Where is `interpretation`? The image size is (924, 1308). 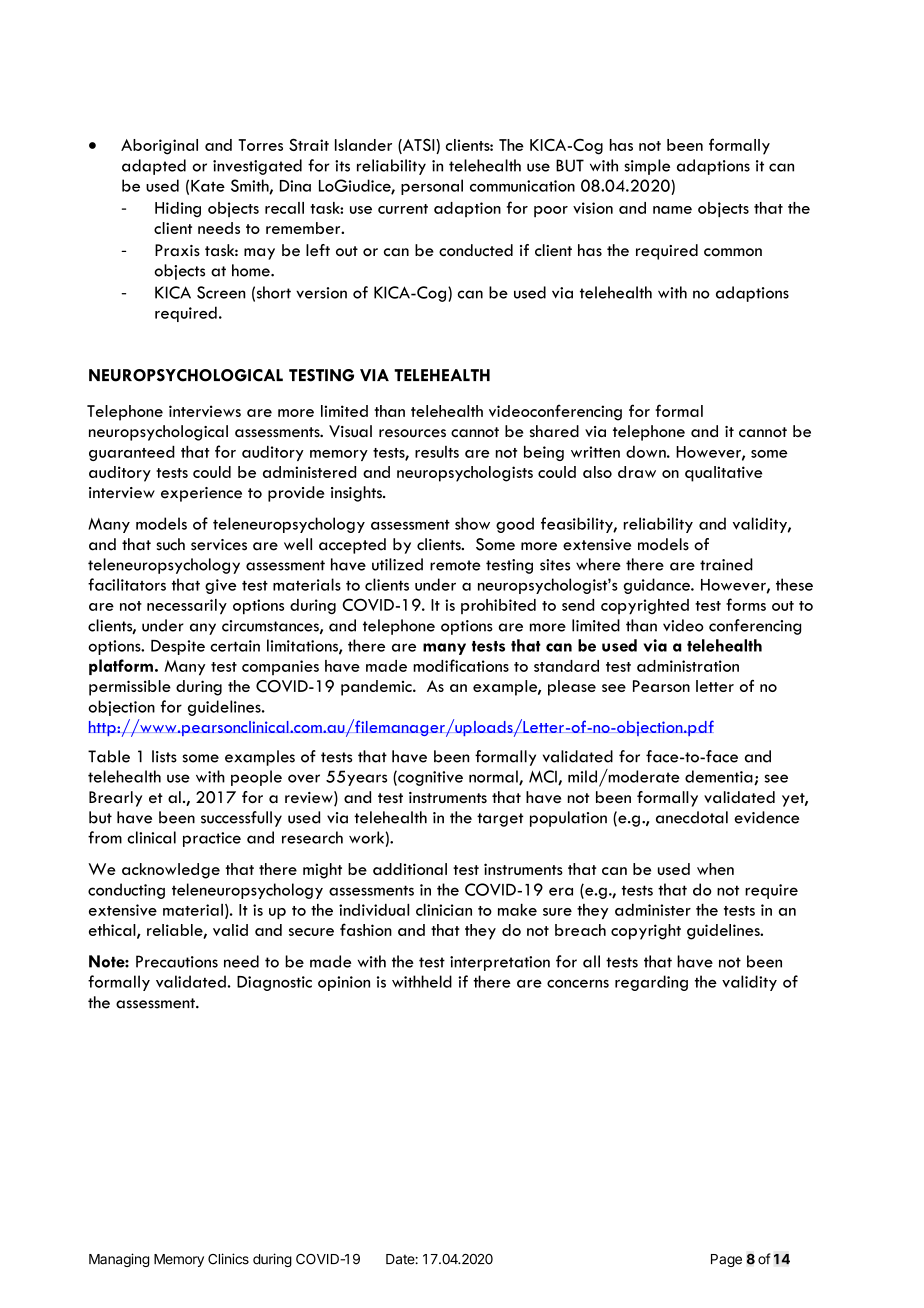
interpretation is located at coordinates (500, 963).
